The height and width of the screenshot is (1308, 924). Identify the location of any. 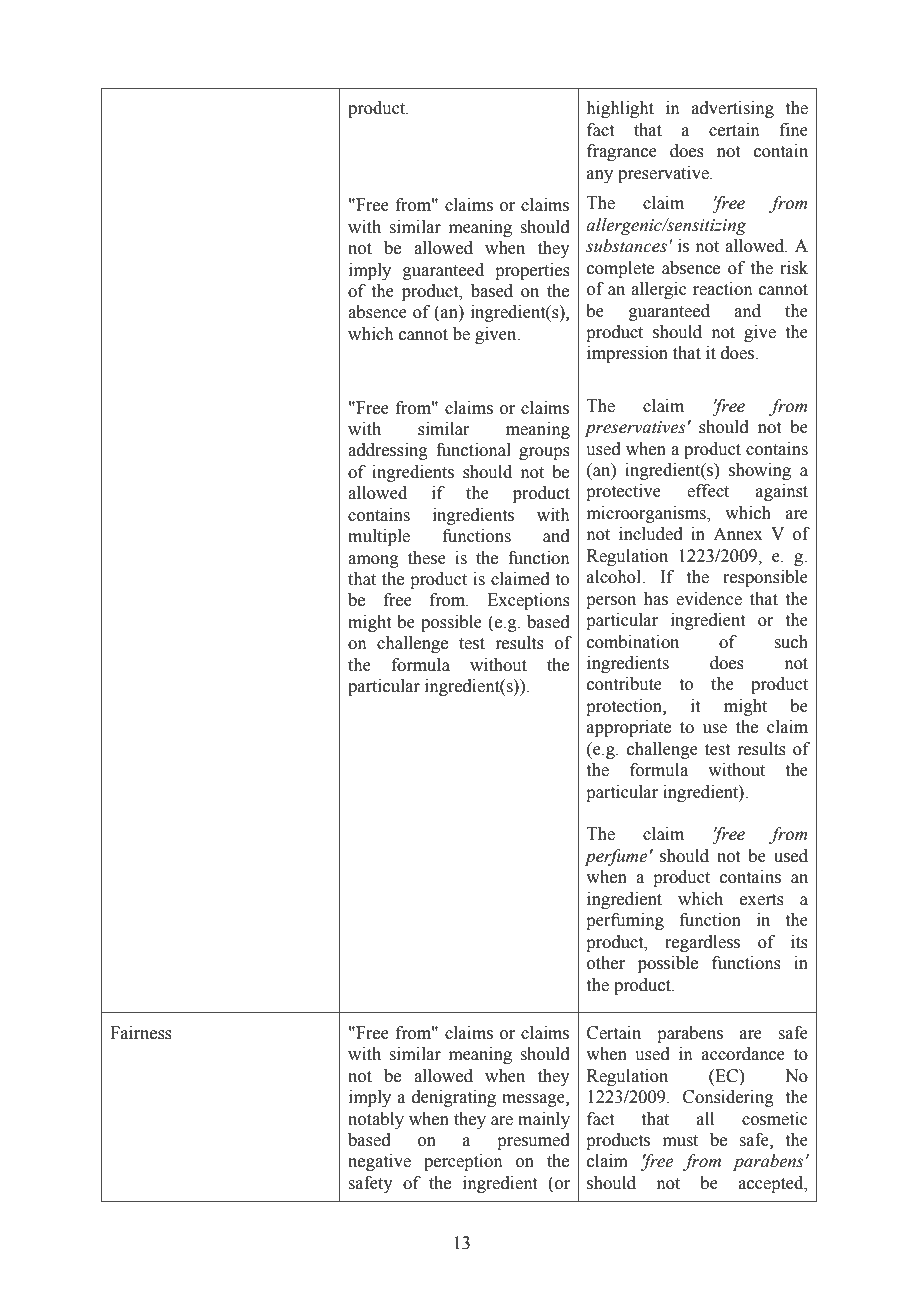
(600, 176).
